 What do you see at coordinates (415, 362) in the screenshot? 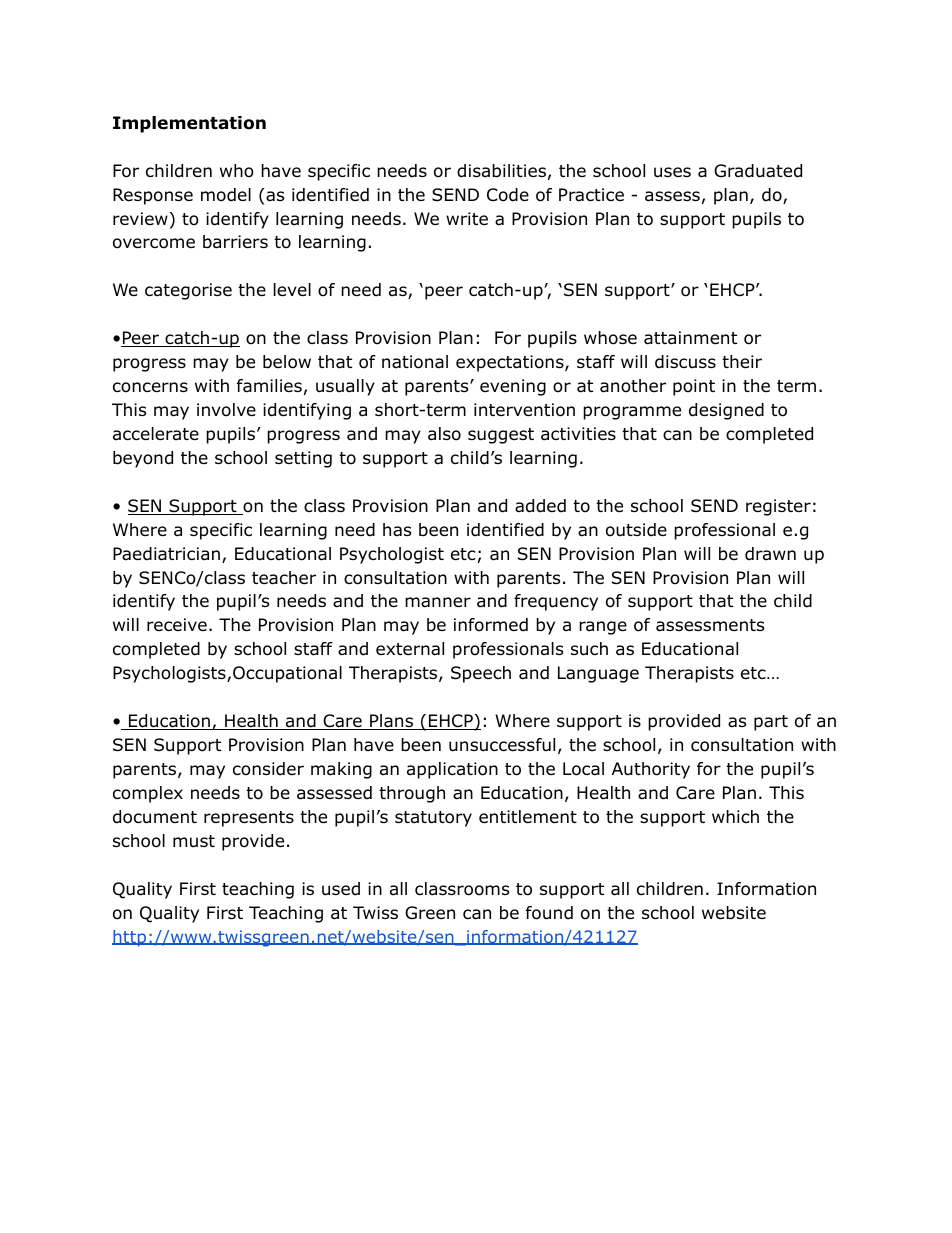
I see `national` at bounding box center [415, 362].
